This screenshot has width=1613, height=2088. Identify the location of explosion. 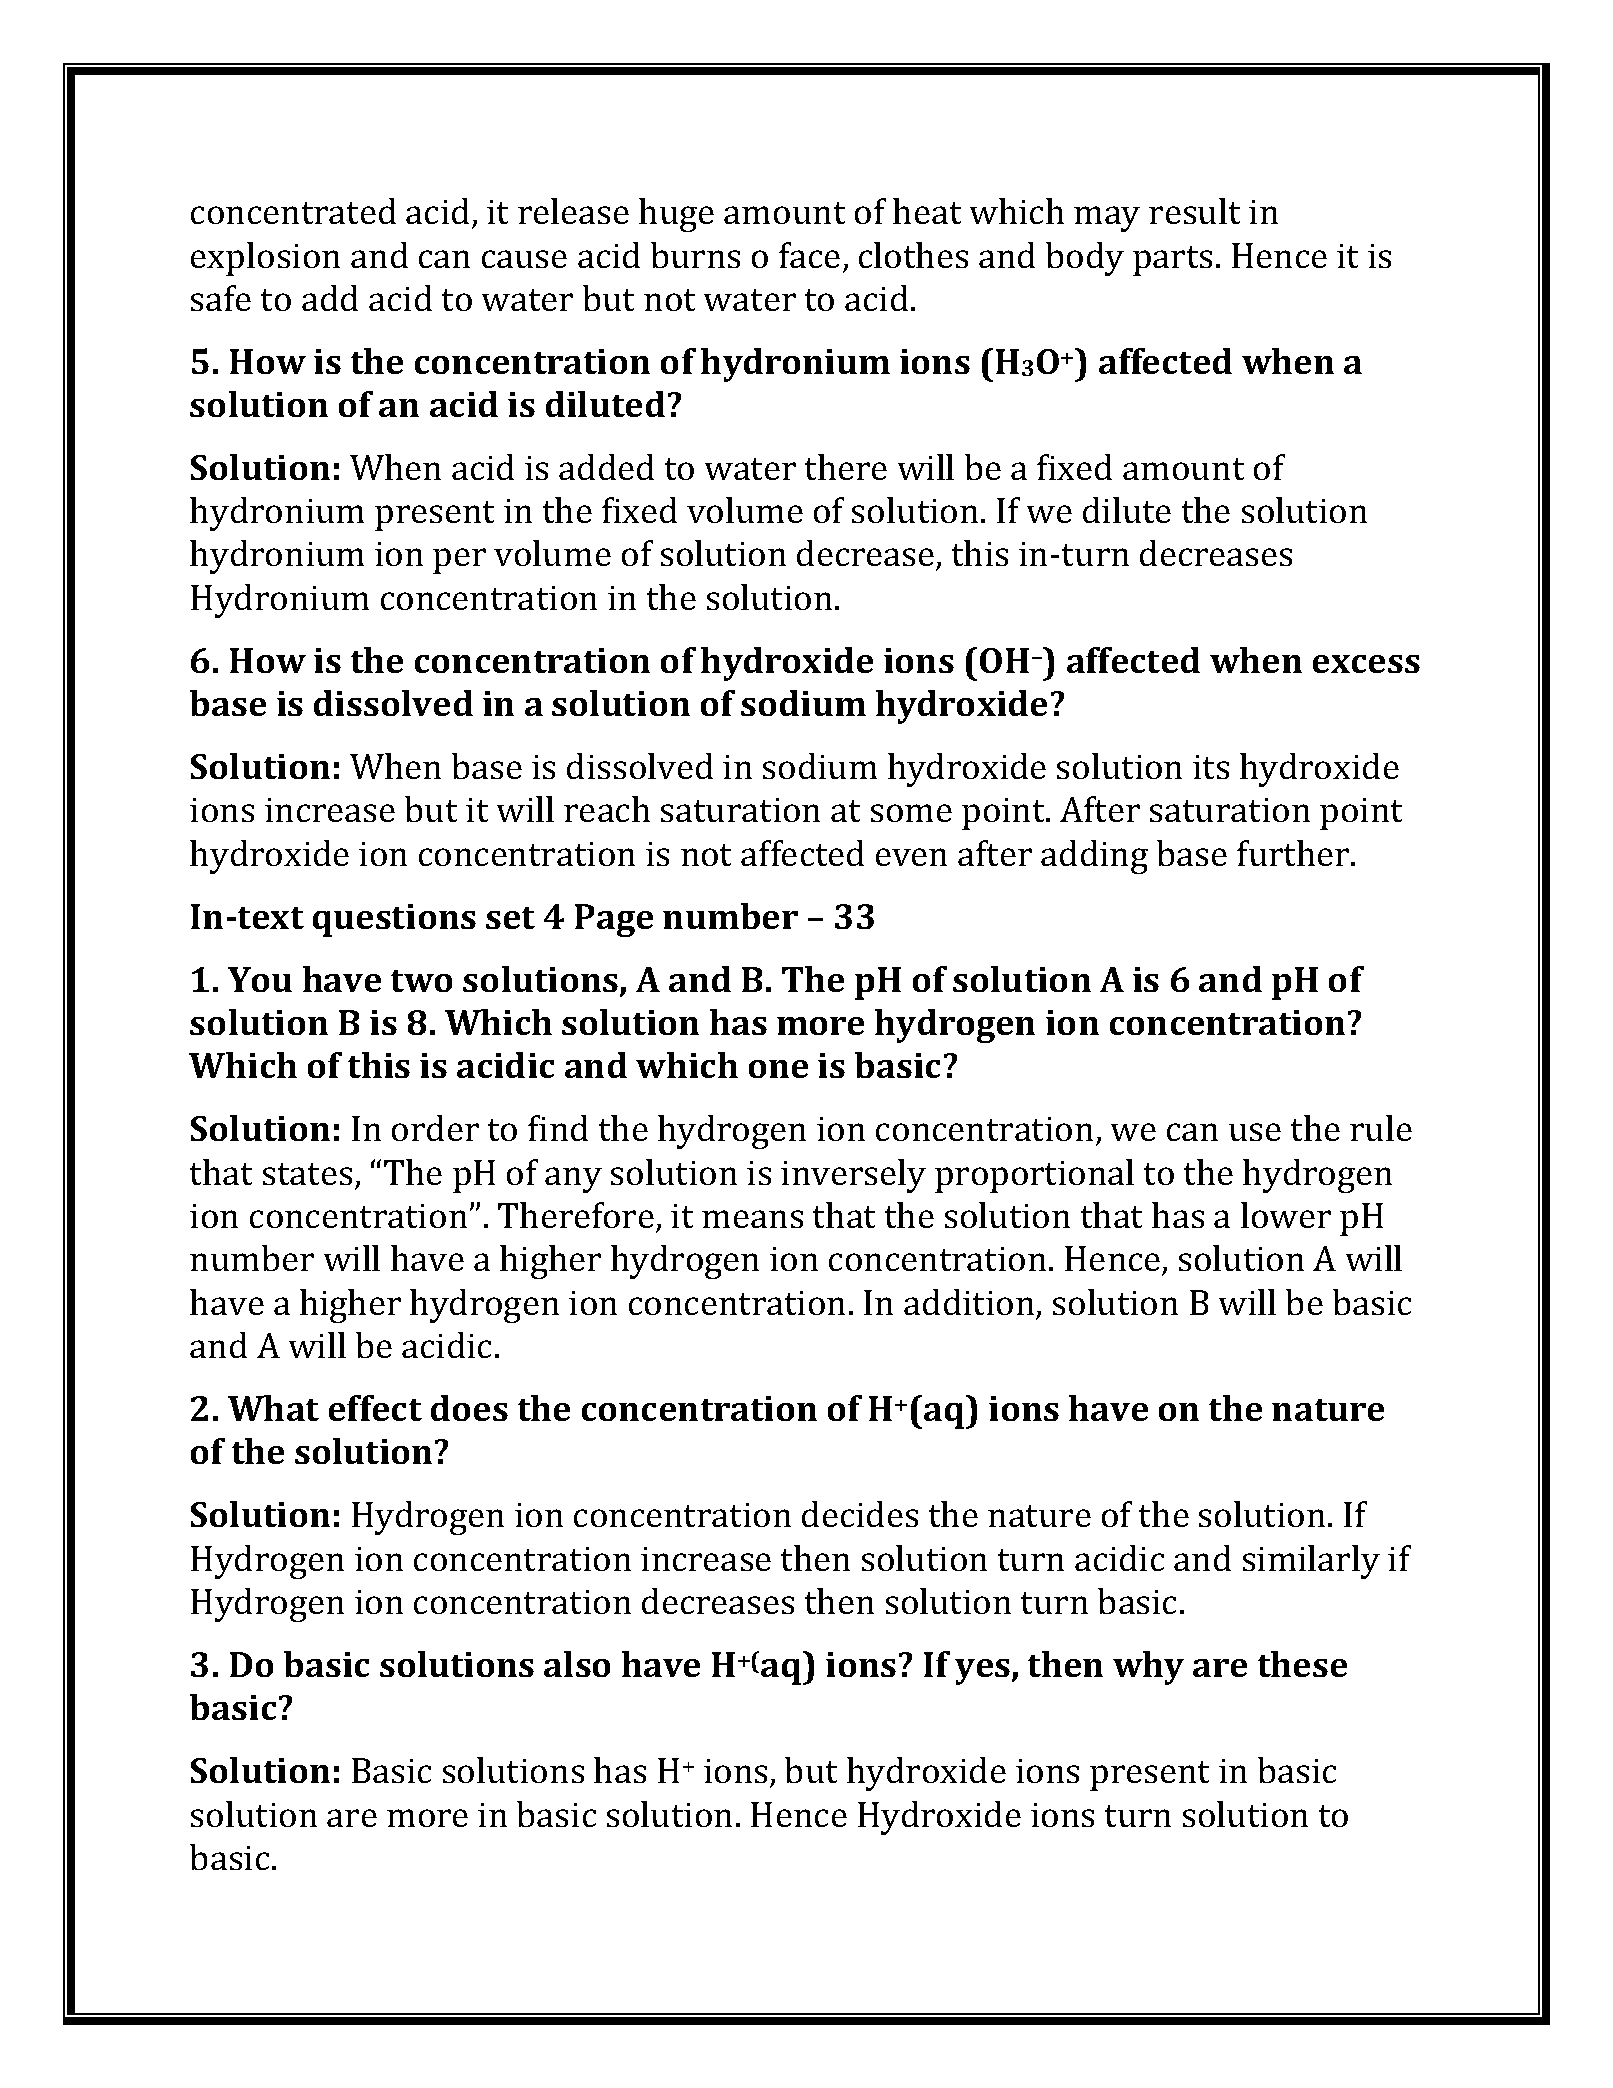
(265, 259).
